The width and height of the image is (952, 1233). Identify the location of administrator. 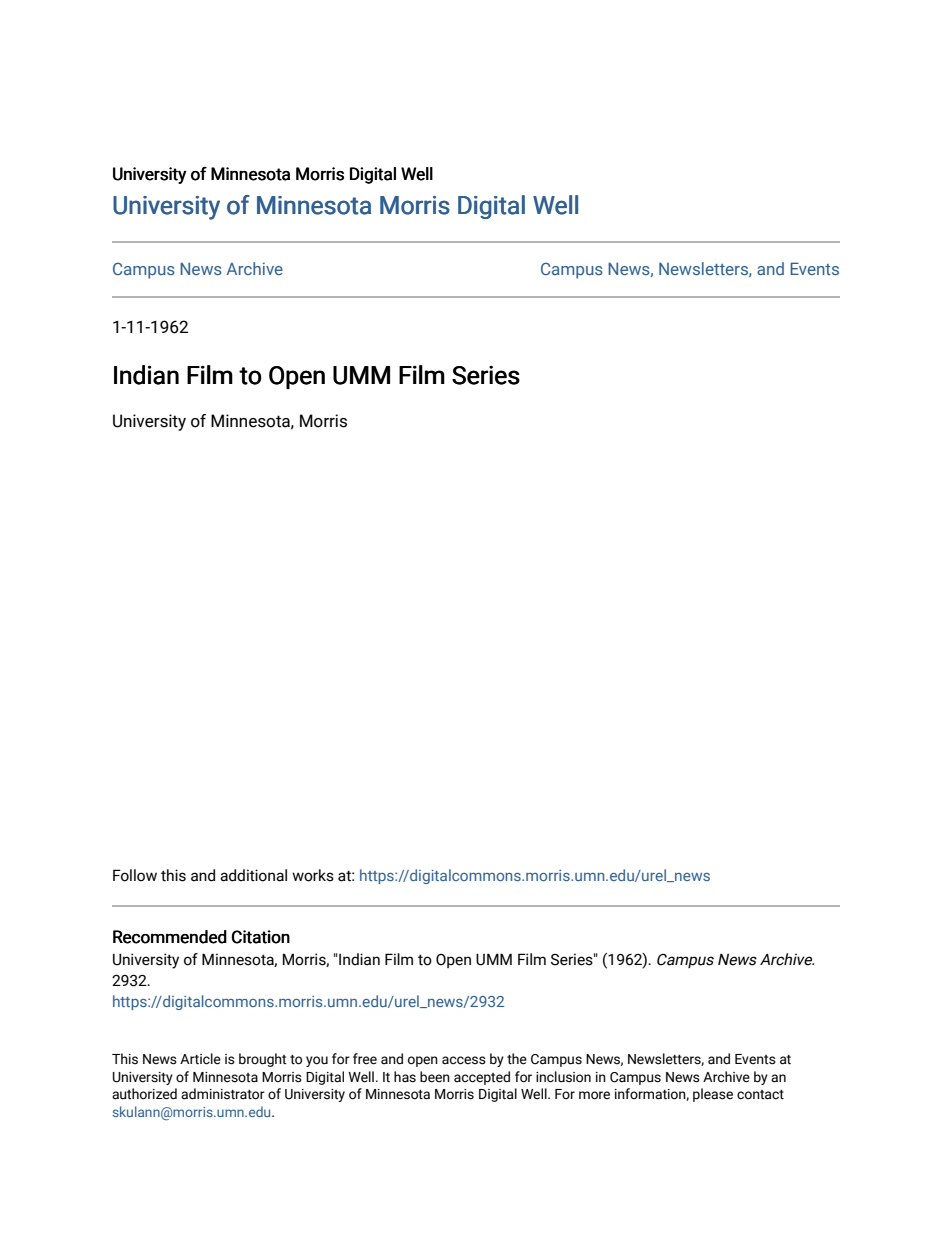
(223, 1094).
